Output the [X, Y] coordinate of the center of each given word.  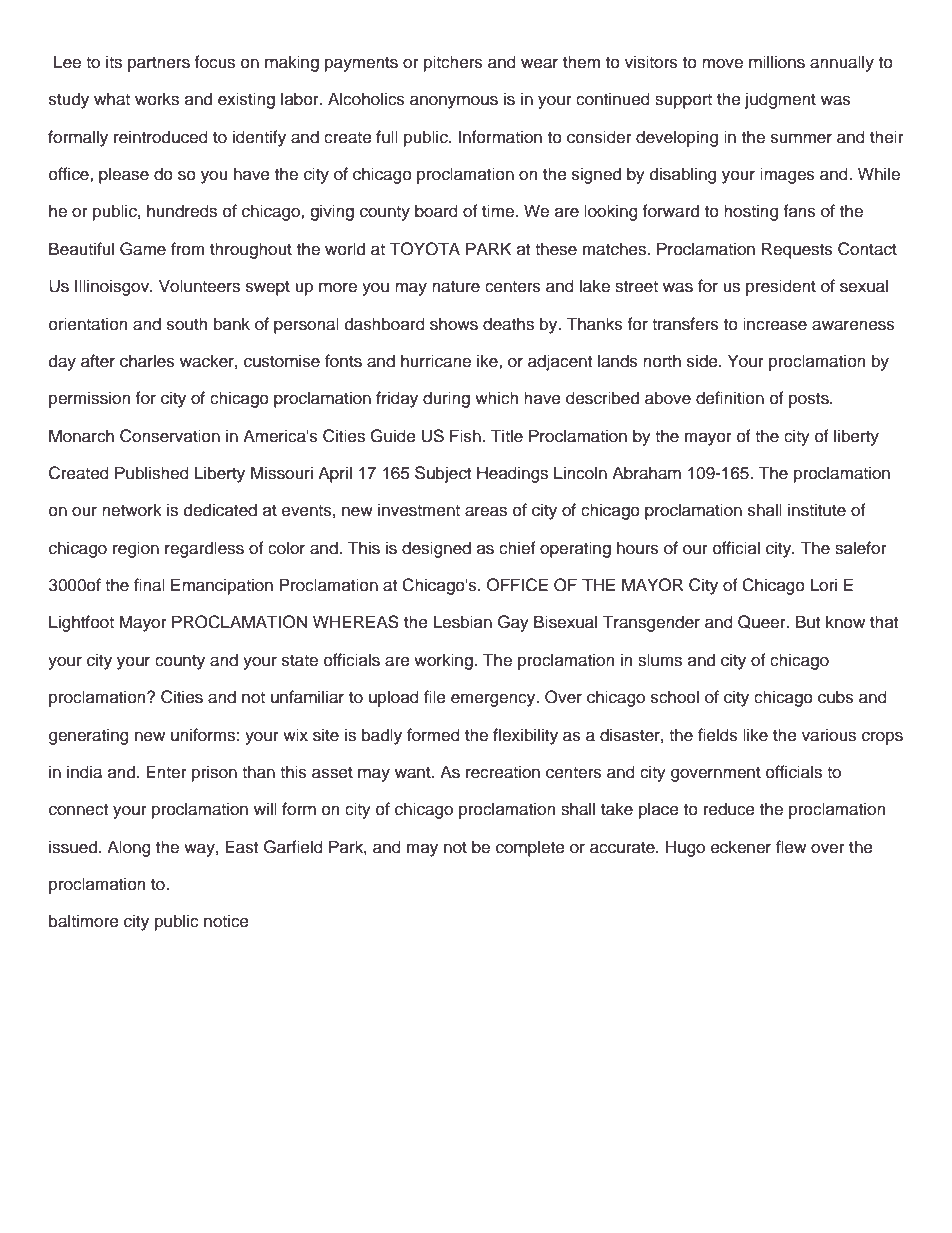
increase [775, 324]
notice [226, 921]
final [149, 585]
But [808, 622]
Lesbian [463, 622]
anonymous [454, 102]
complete [530, 848]
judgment [780, 100]
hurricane [436, 361]
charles [147, 361]
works [157, 99]
